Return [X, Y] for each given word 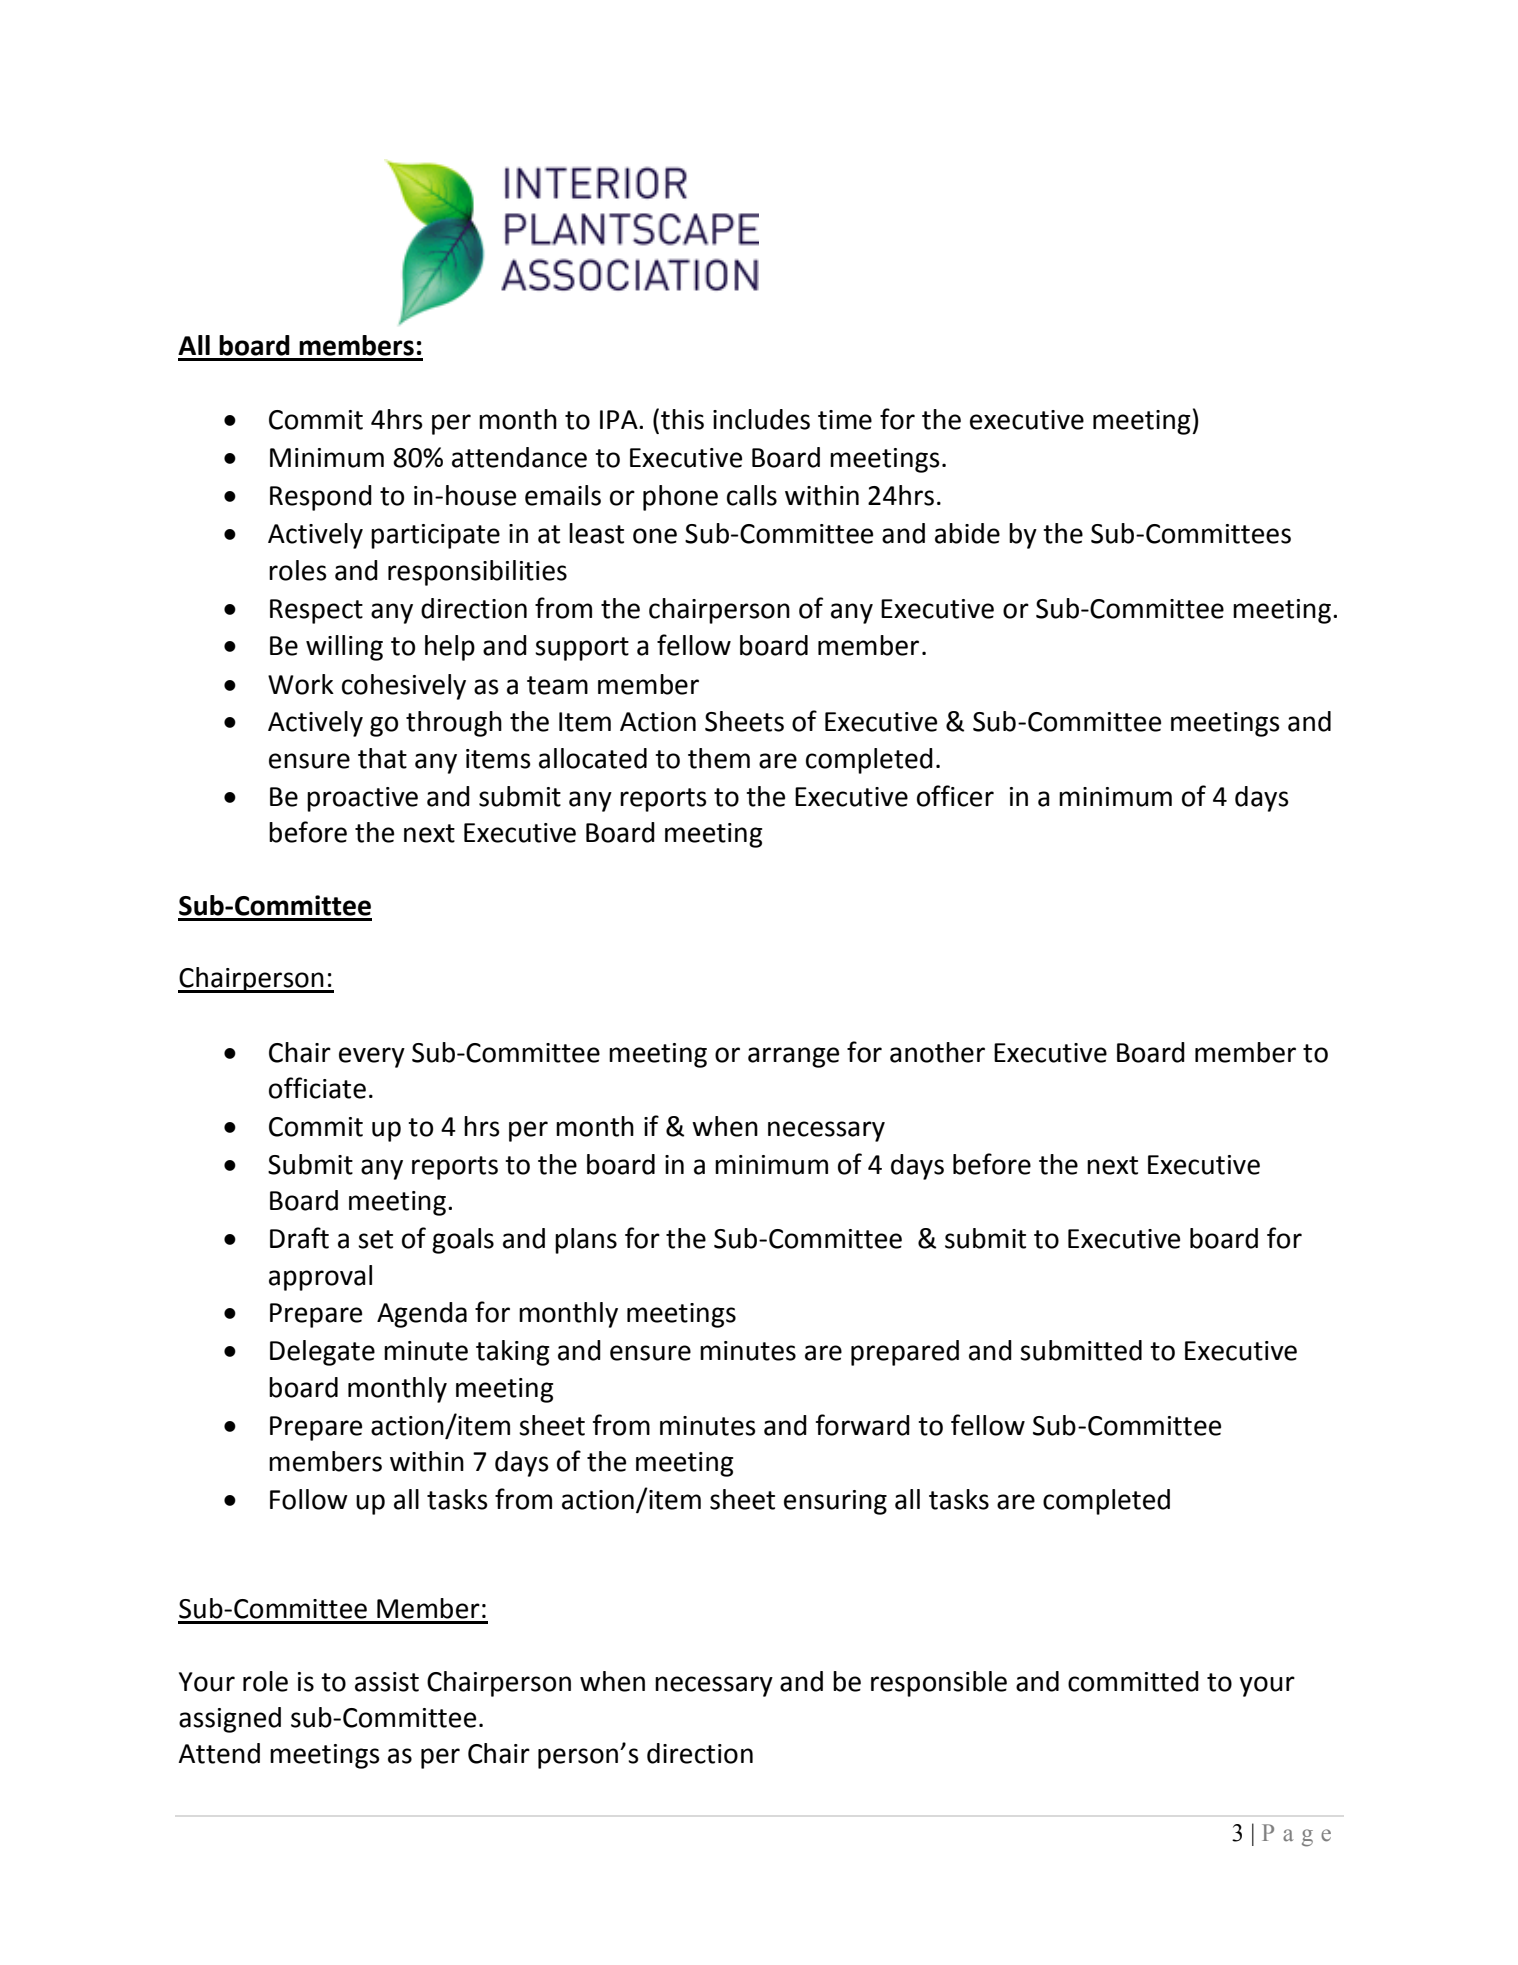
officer [955, 796]
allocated [593, 758]
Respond [321, 498]
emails [563, 495]
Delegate [322, 1353]
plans [586, 1241]
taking [512, 1353]
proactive [362, 799]
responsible [939, 1684]
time [845, 420]
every [372, 1057]
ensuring [835, 1502]
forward [863, 1425]
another [937, 1052]
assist [387, 1682]
